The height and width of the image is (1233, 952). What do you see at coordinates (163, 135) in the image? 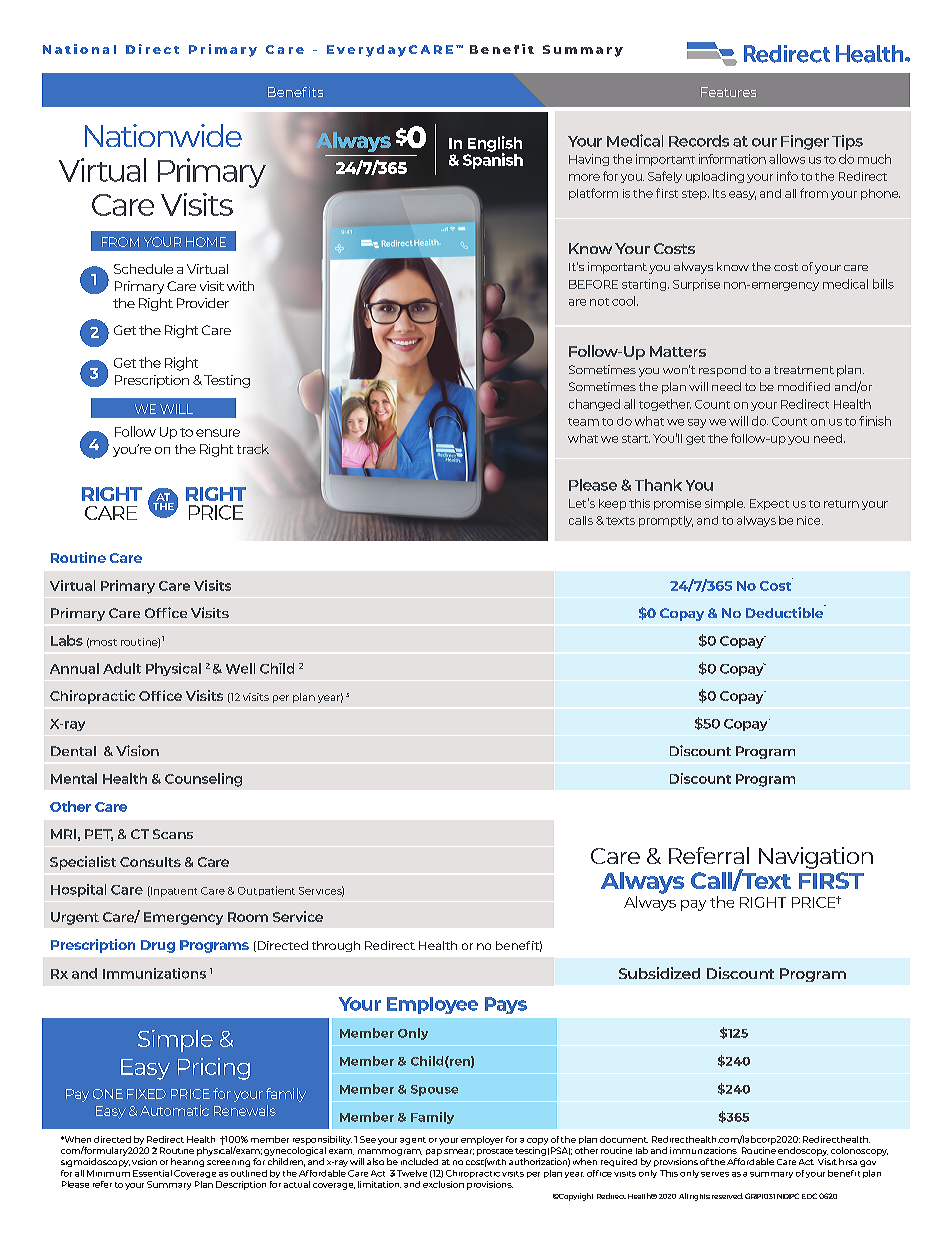
I see `Nationwide` at bounding box center [163, 135].
